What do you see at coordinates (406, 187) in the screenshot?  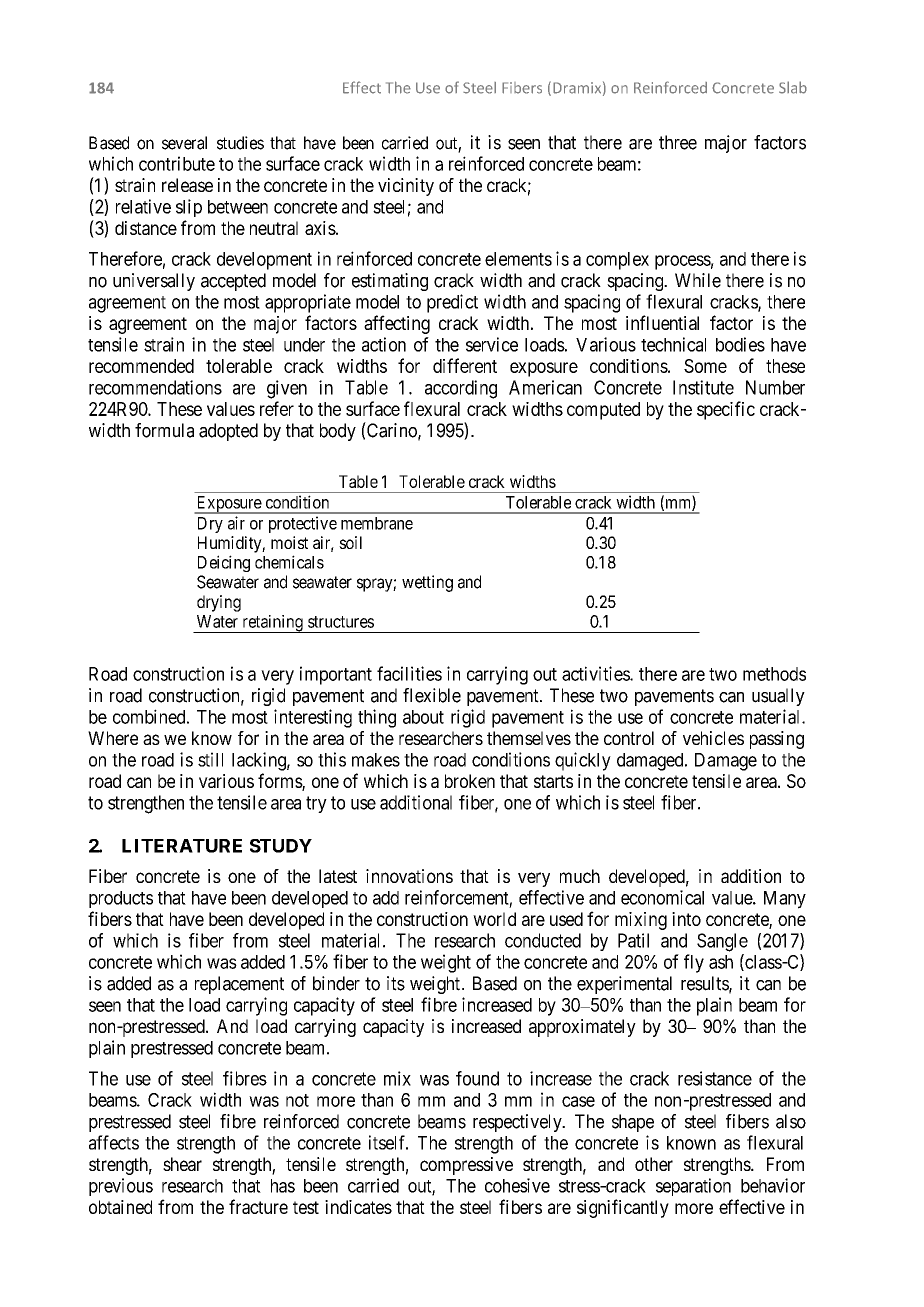 I see `vicinity` at bounding box center [406, 187].
